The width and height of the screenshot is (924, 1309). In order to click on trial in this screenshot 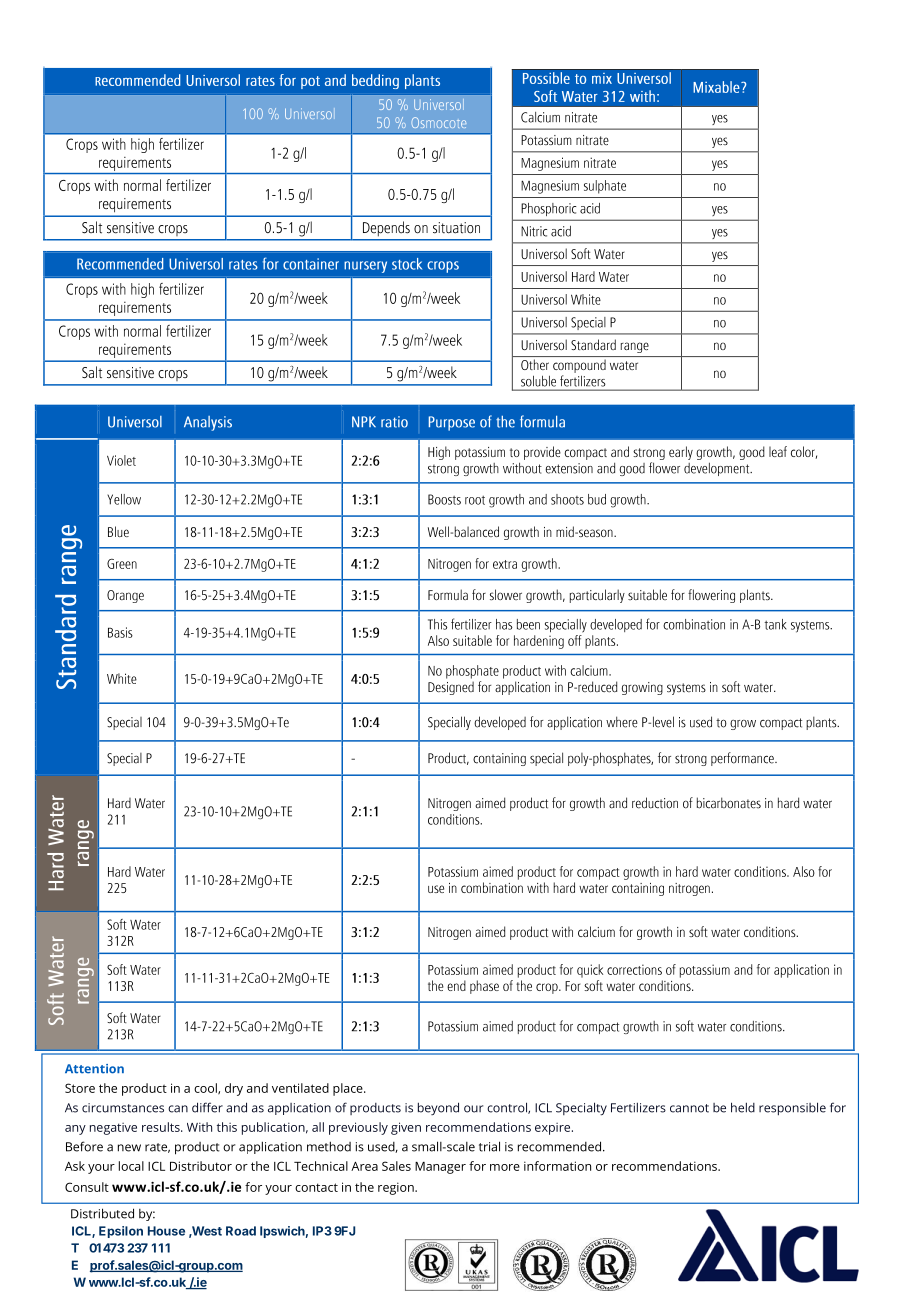, I will do `click(489, 1146)`.
